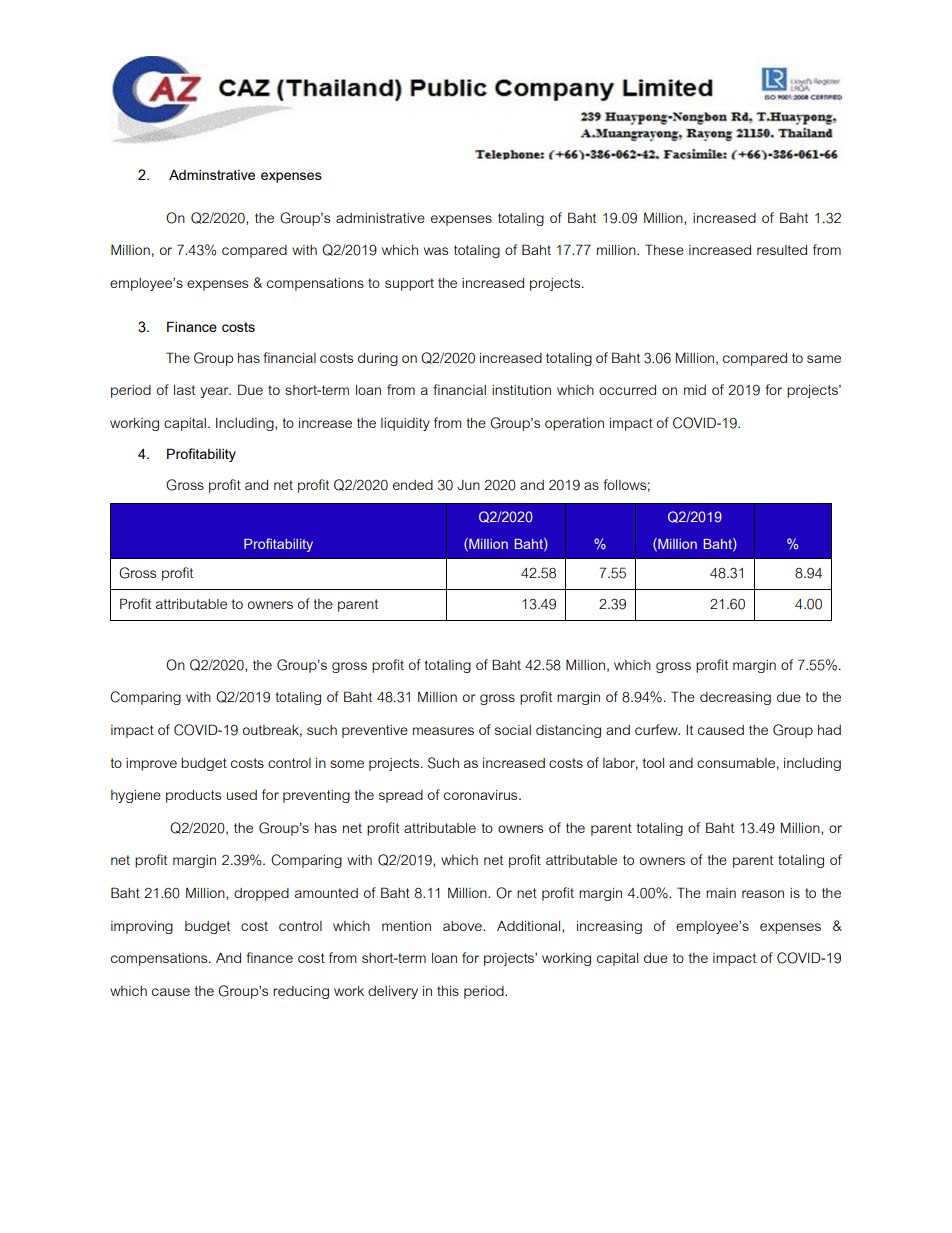 Image resolution: width=952 pixels, height=1233 pixels. I want to click on reducing, so click(301, 992).
